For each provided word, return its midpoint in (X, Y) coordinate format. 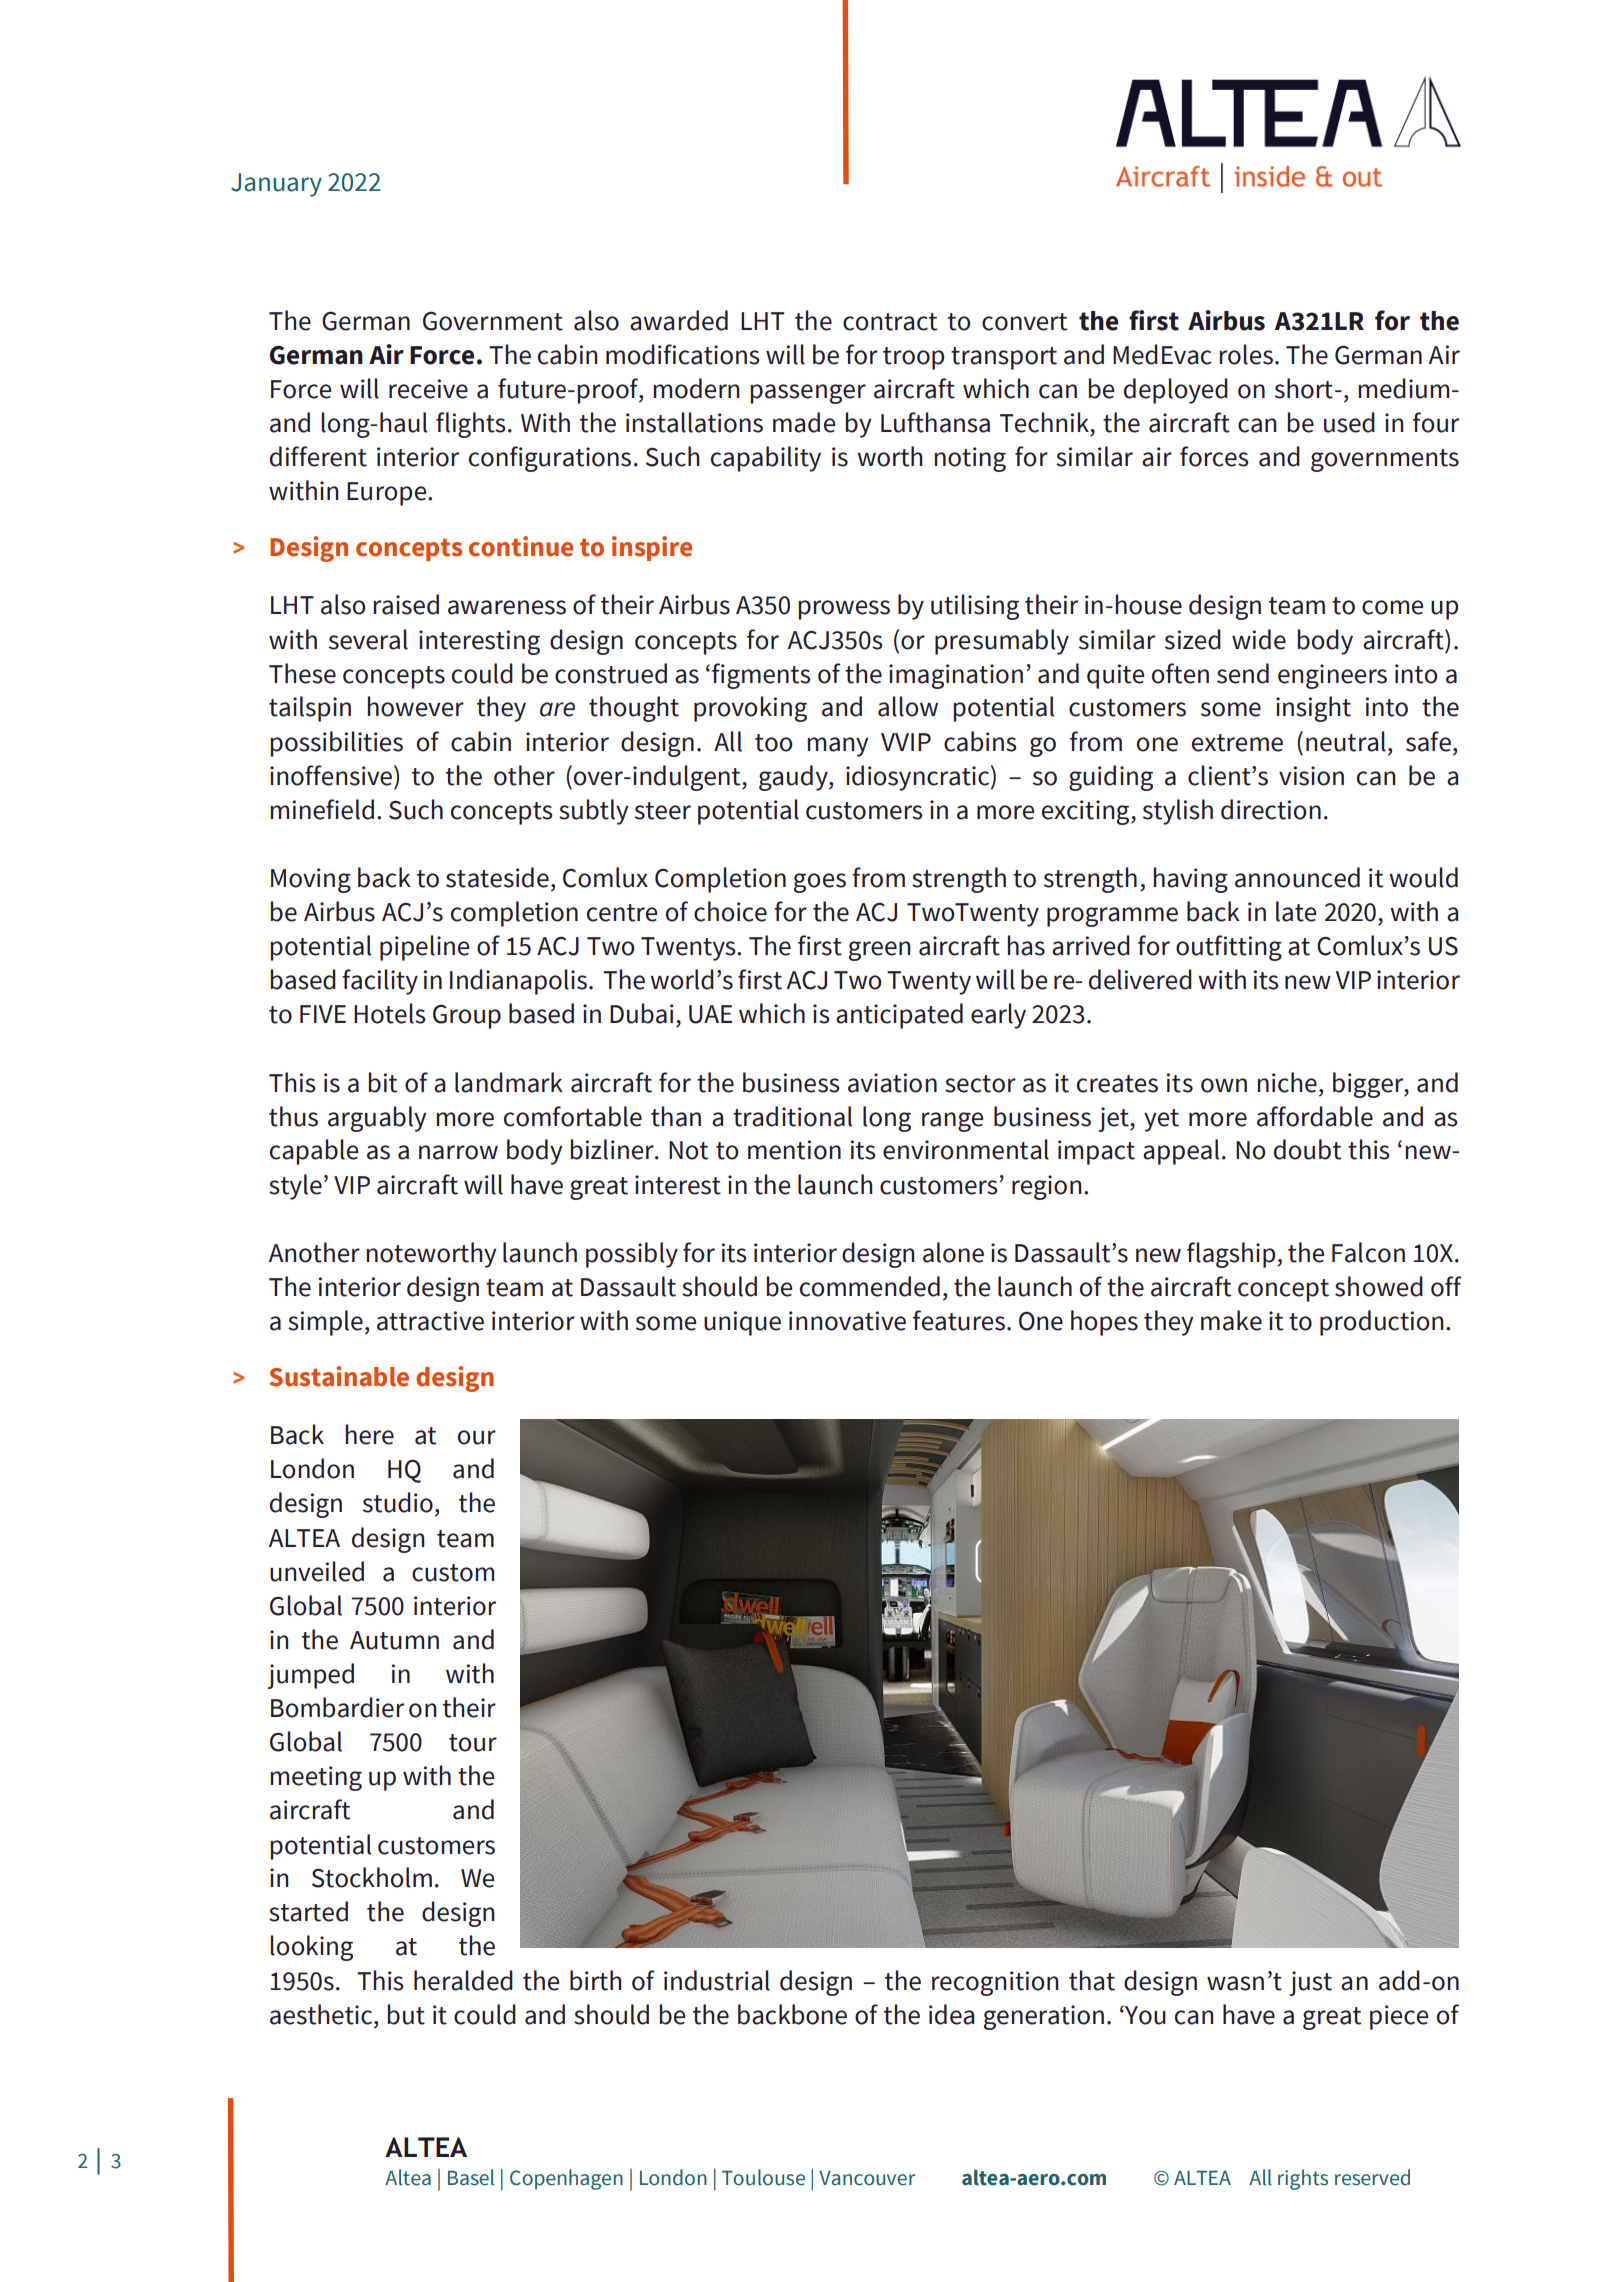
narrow (458, 1152)
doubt (1307, 1149)
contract (890, 322)
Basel (471, 2177)
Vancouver (867, 2178)
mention (794, 1150)
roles (1248, 354)
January (276, 185)
